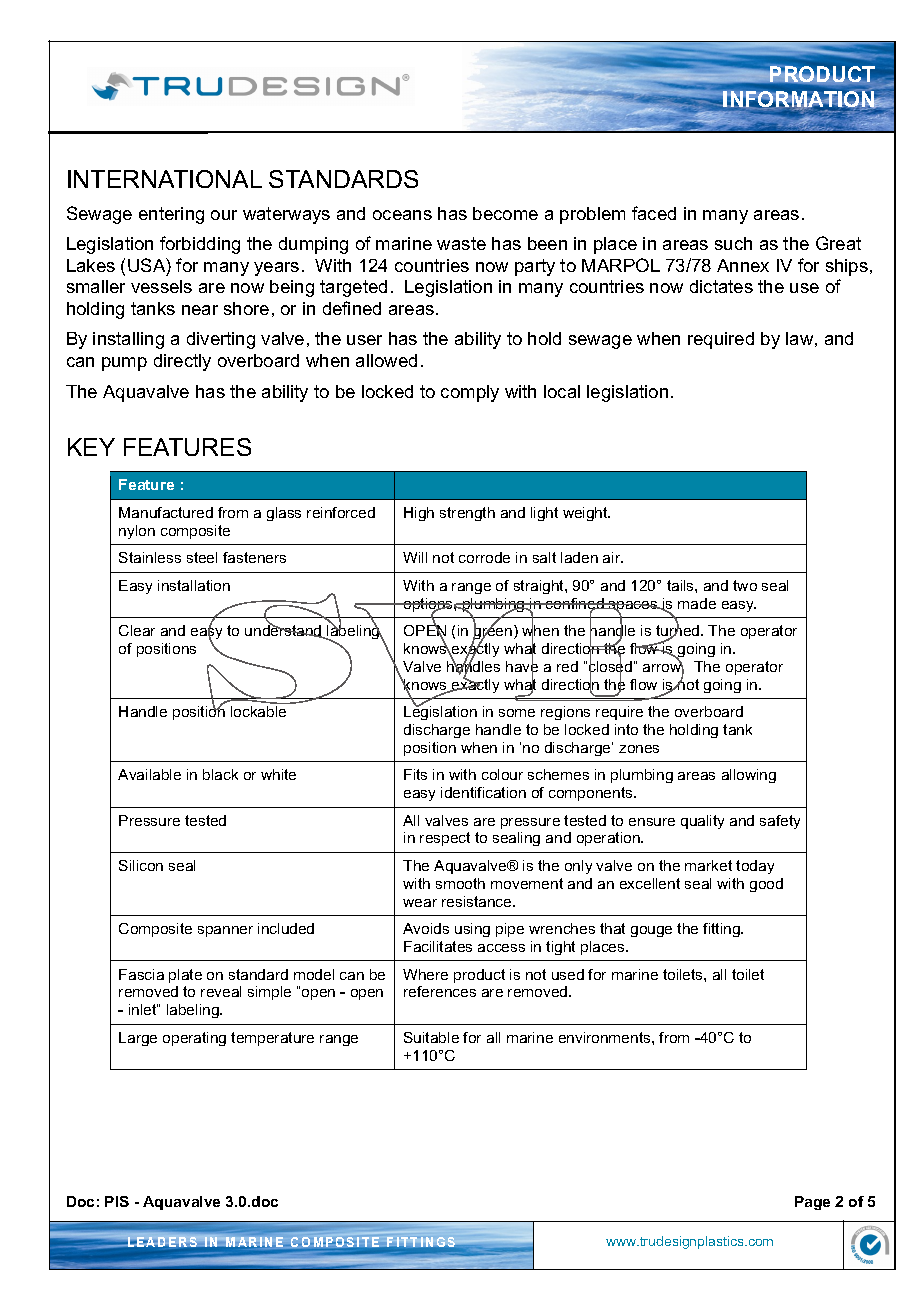  What do you see at coordinates (171, 215) in the screenshot?
I see `entering` at bounding box center [171, 215].
